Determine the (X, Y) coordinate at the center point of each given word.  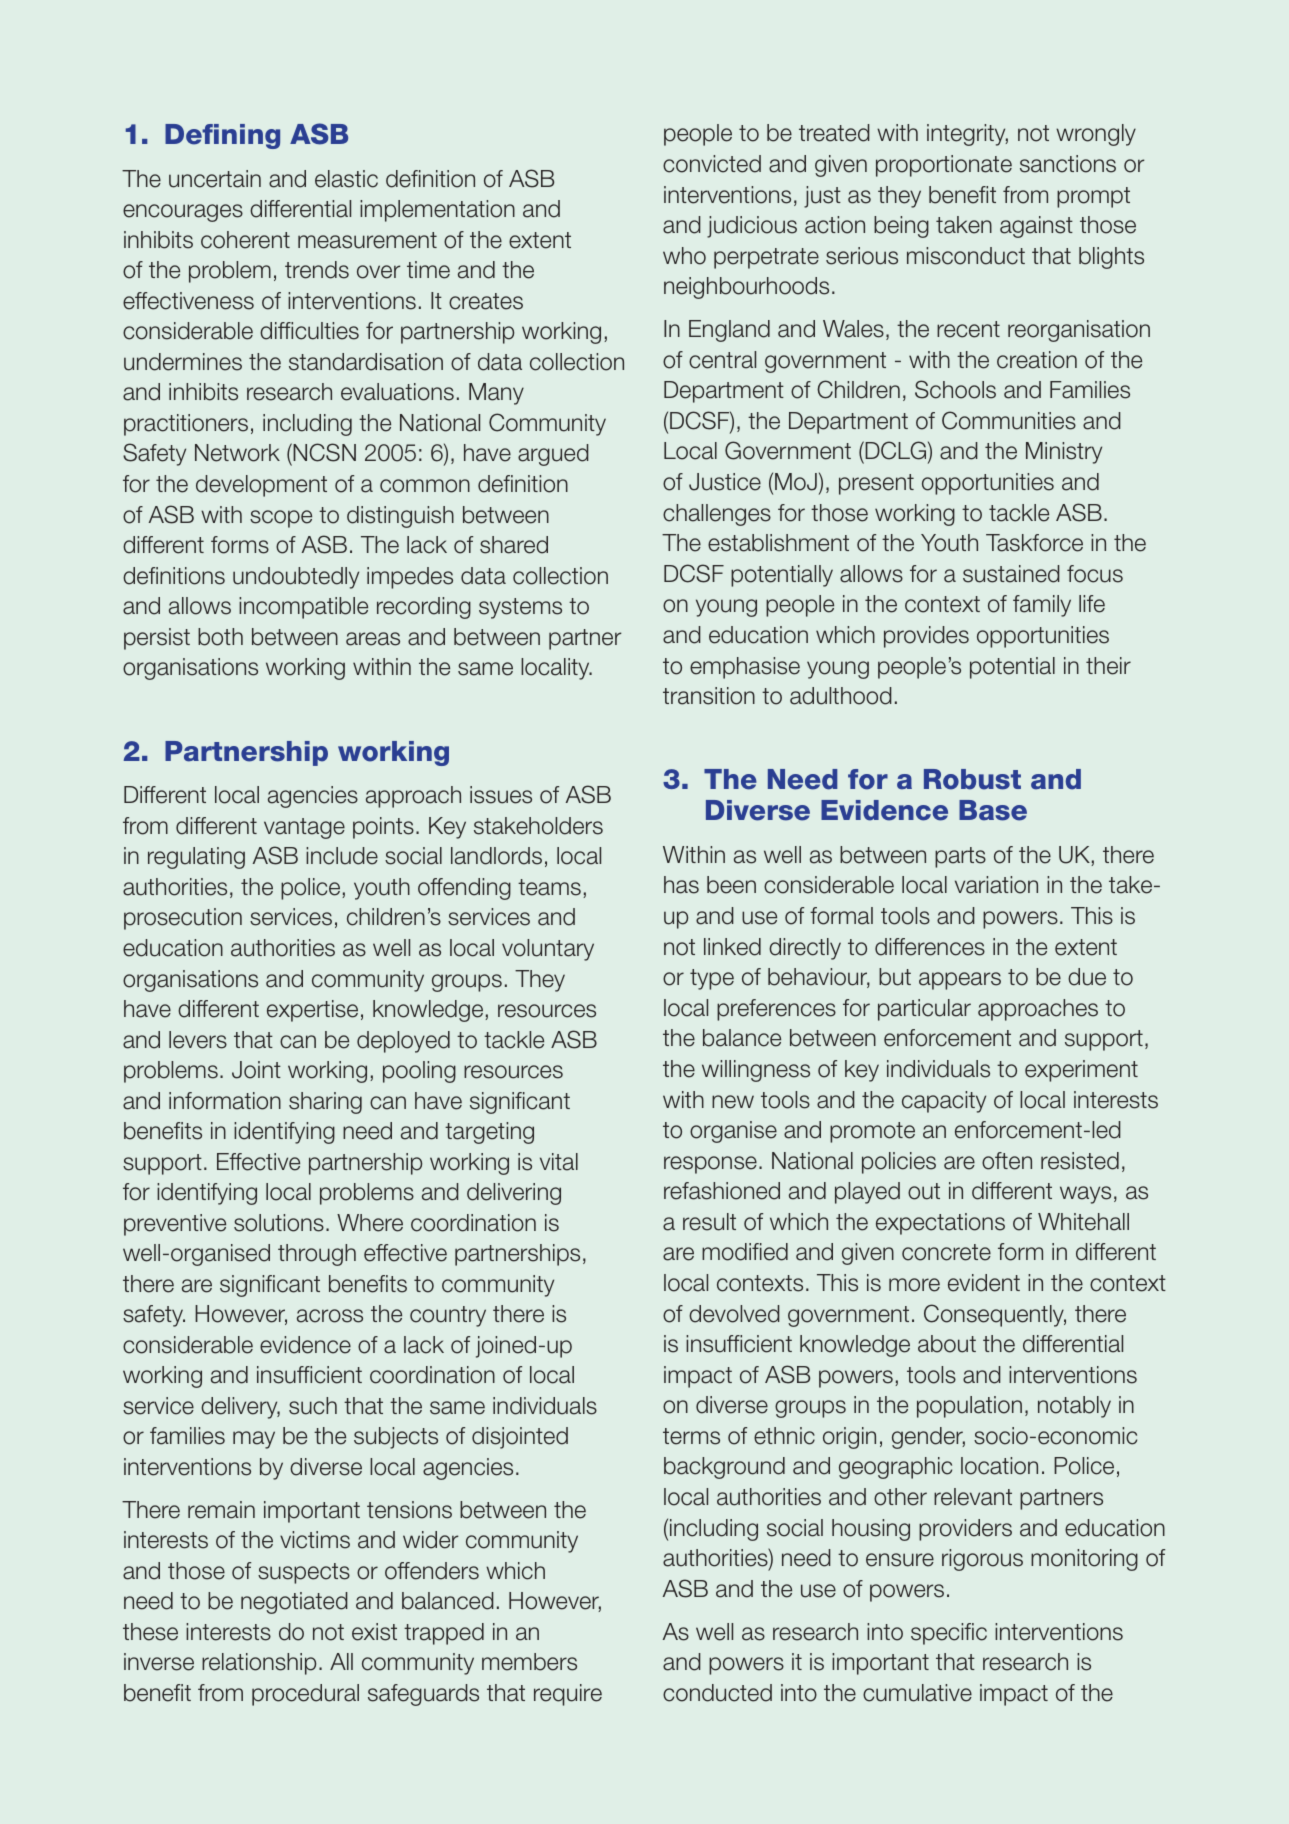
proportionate (944, 166)
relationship (259, 1664)
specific (949, 1634)
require (568, 1695)
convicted (712, 164)
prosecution (183, 919)
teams (549, 887)
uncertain (215, 179)
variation (996, 885)
